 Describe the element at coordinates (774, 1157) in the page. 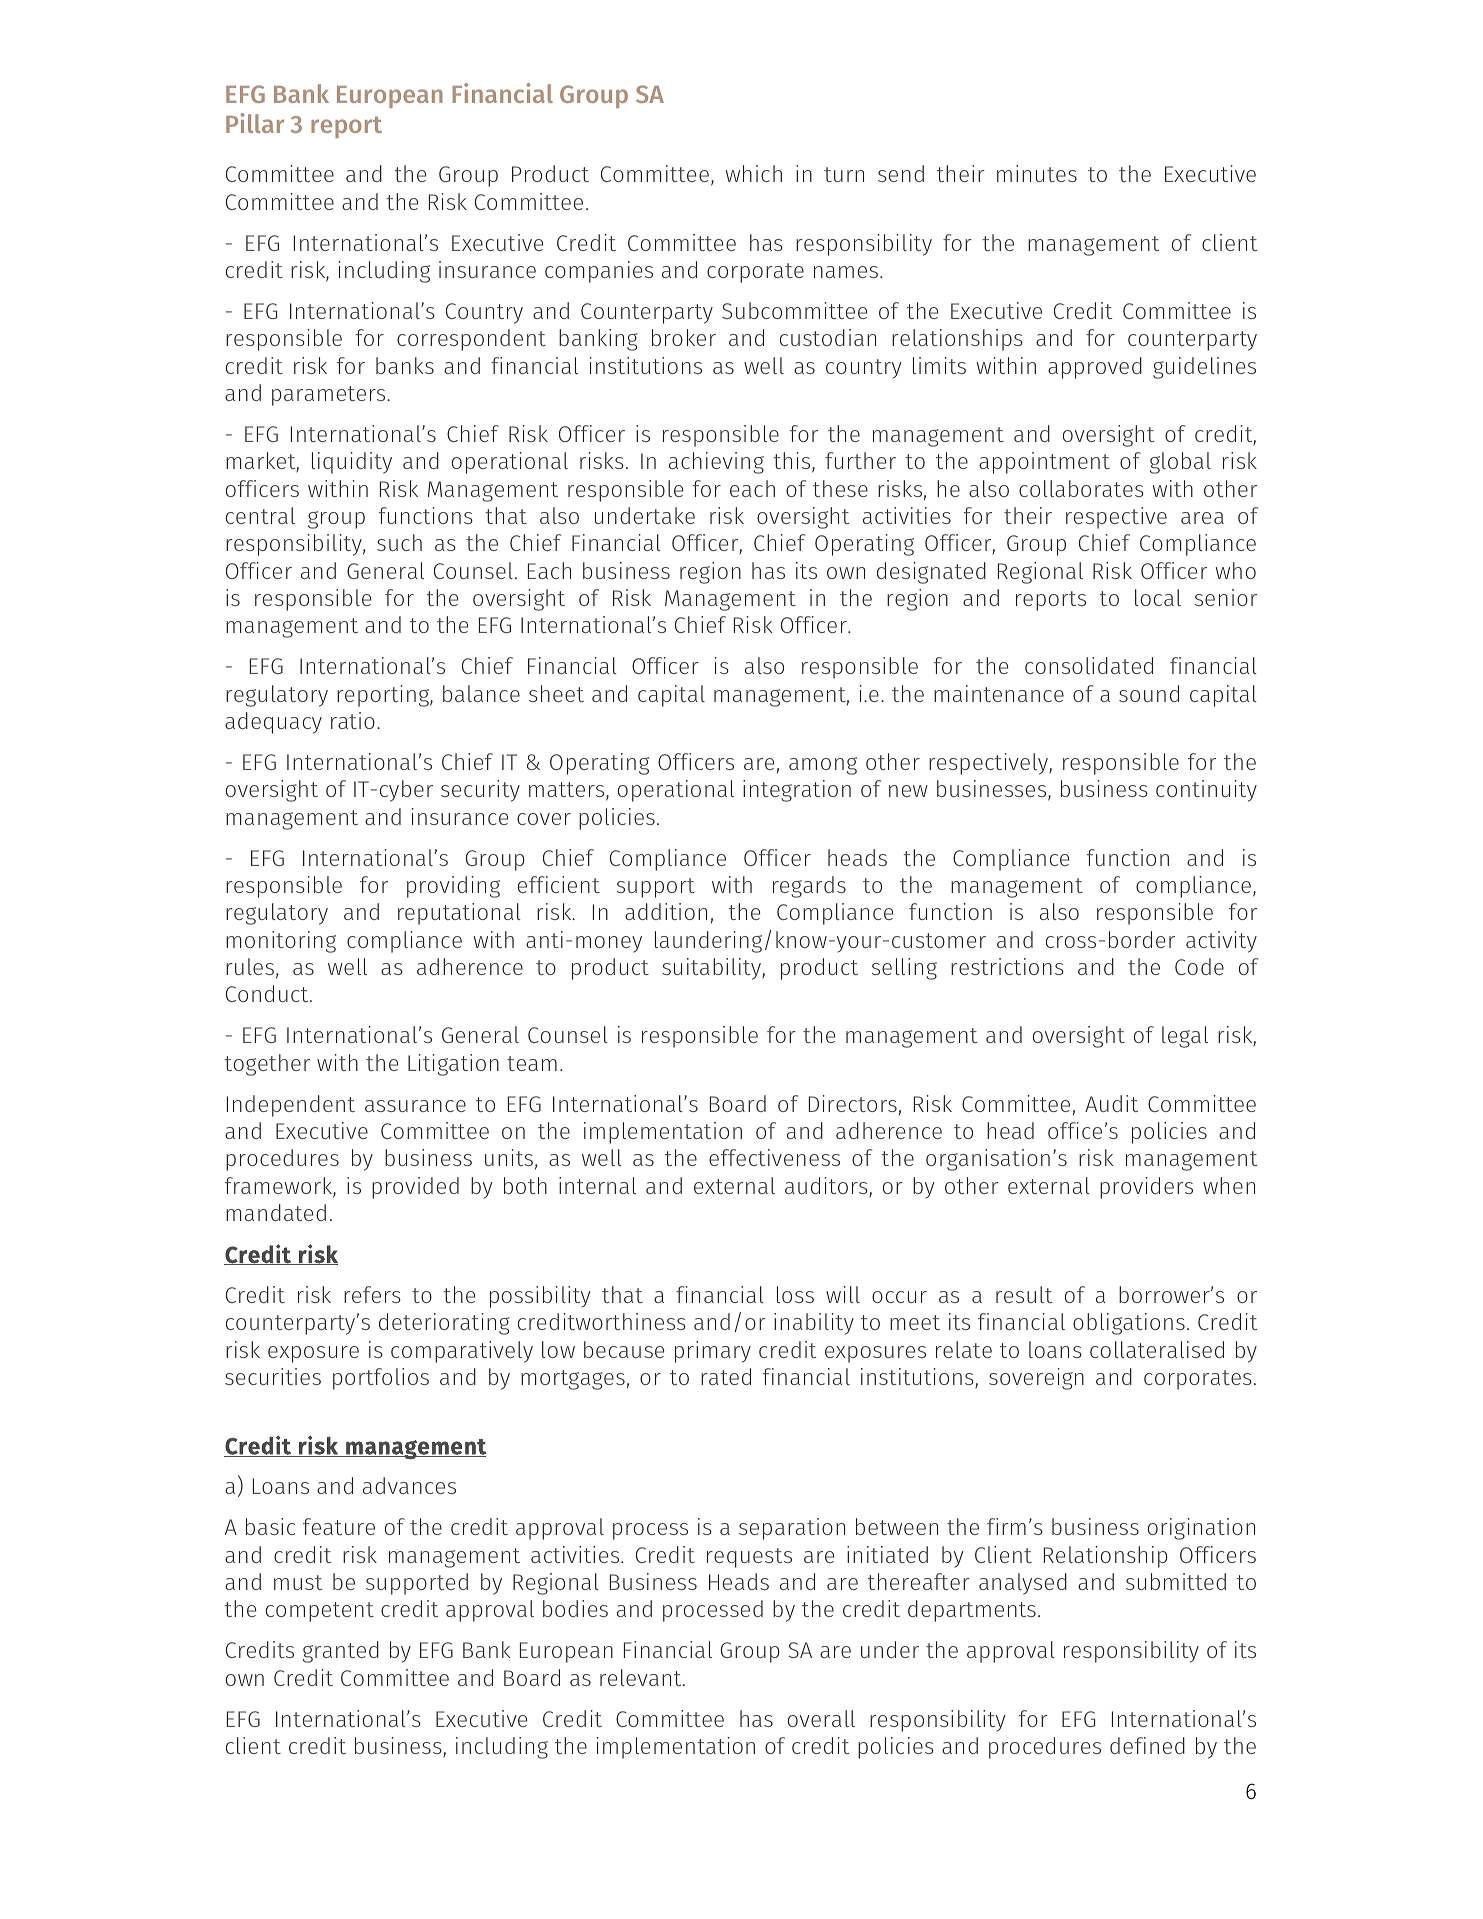

I see `effectiveness` at that location.
